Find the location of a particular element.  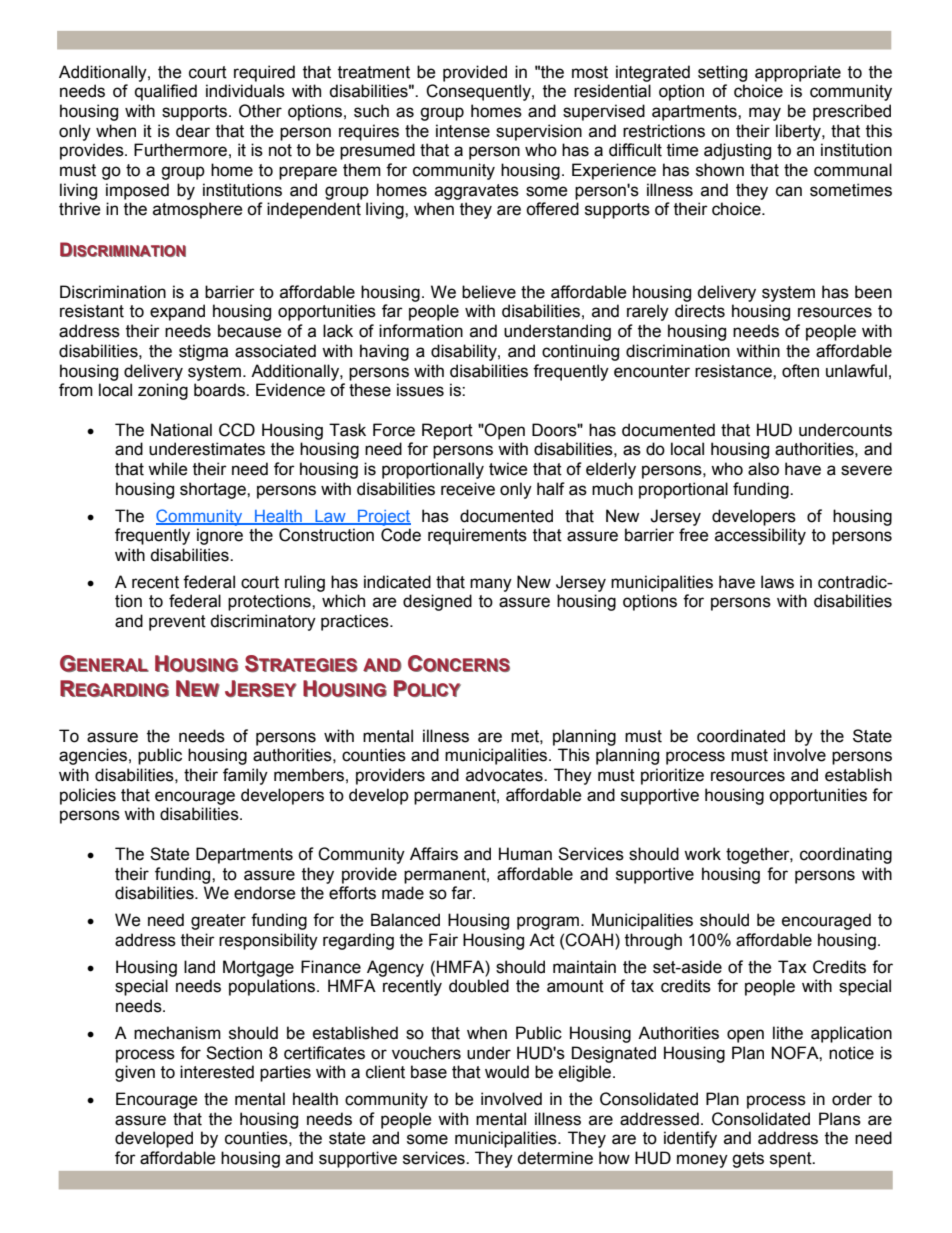

Balanced is located at coordinates (405, 920).
